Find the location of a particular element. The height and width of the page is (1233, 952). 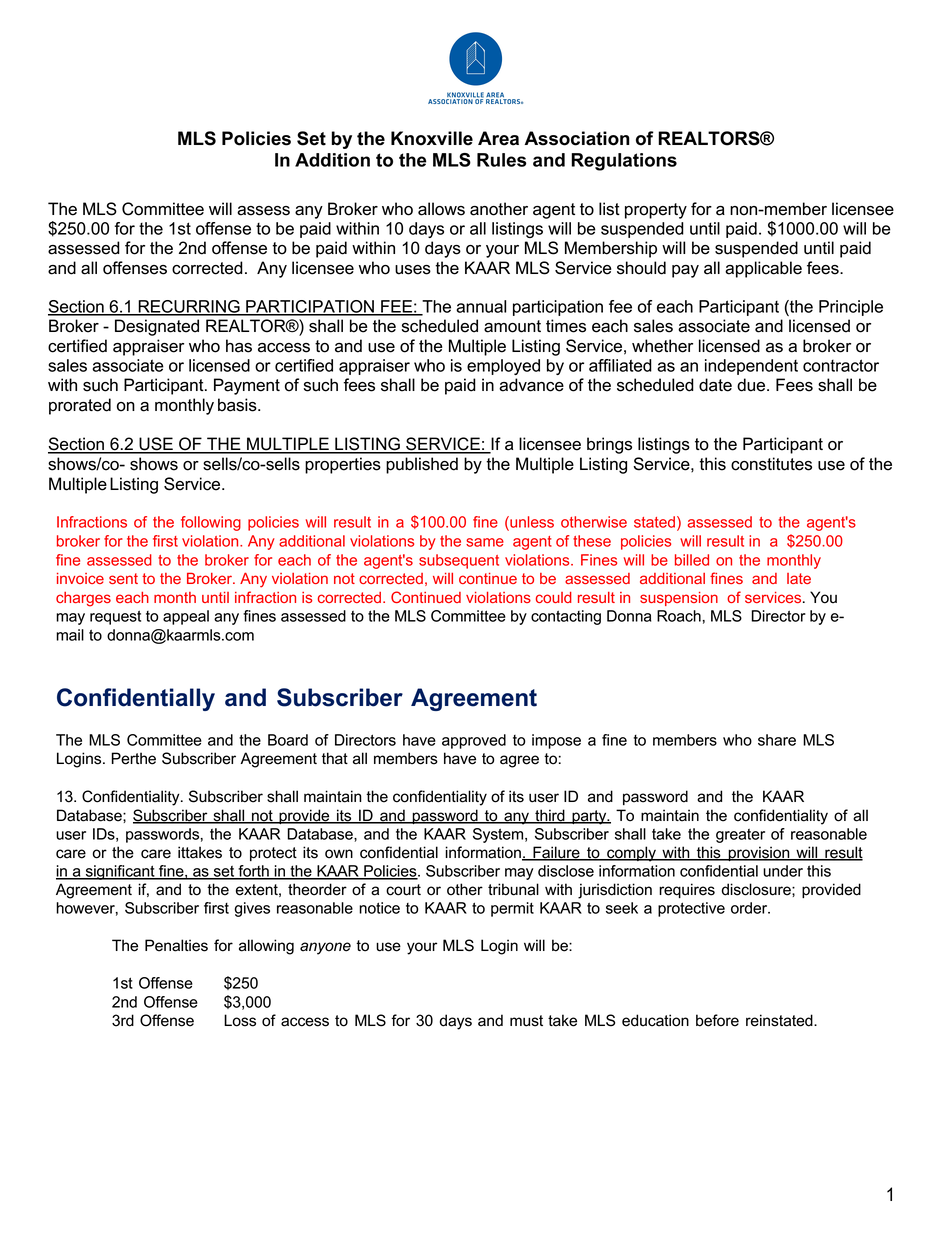

Rules is located at coordinates (502, 160).
